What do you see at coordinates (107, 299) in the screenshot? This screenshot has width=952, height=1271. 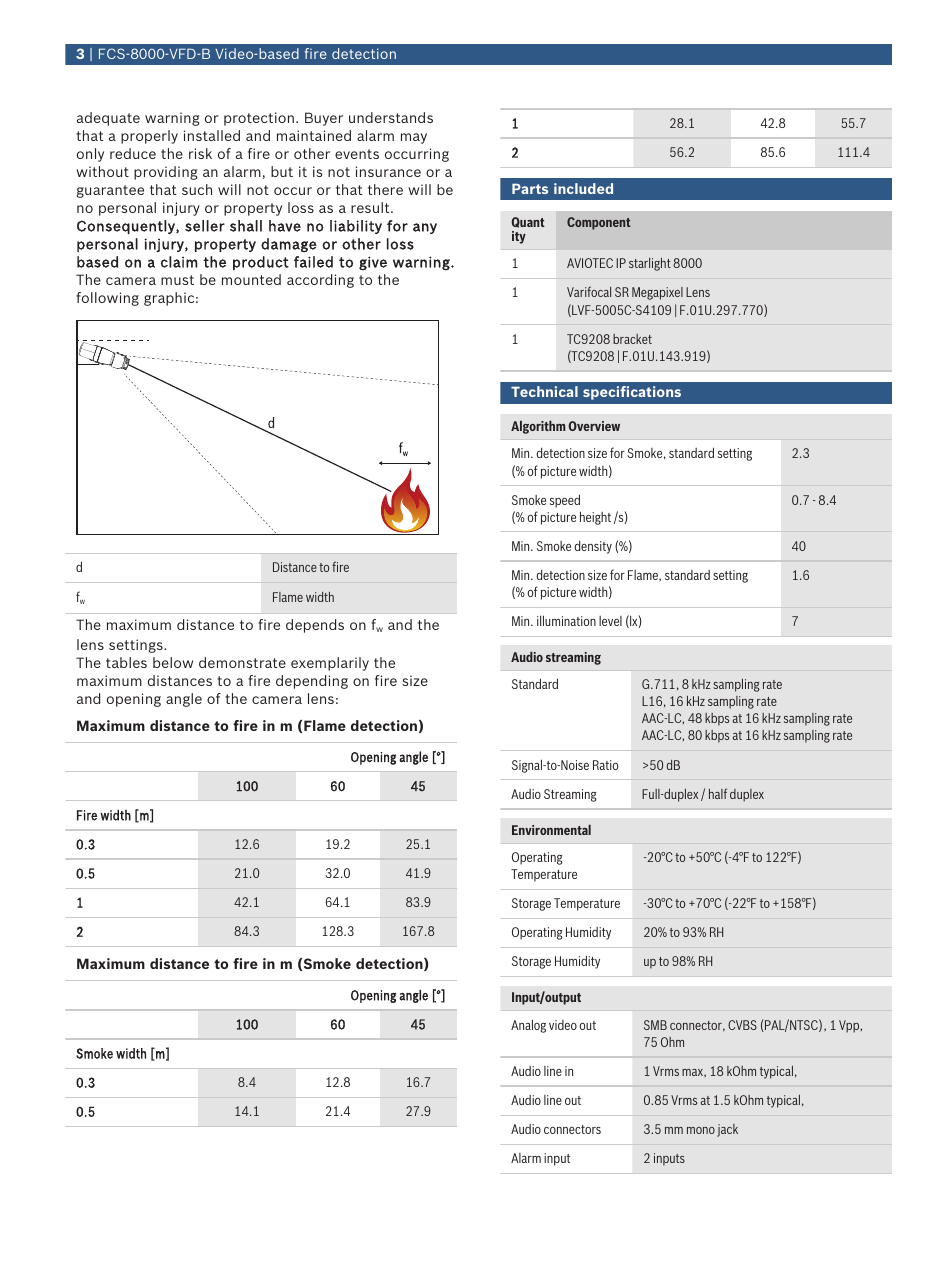 I see `following` at bounding box center [107, 299].
